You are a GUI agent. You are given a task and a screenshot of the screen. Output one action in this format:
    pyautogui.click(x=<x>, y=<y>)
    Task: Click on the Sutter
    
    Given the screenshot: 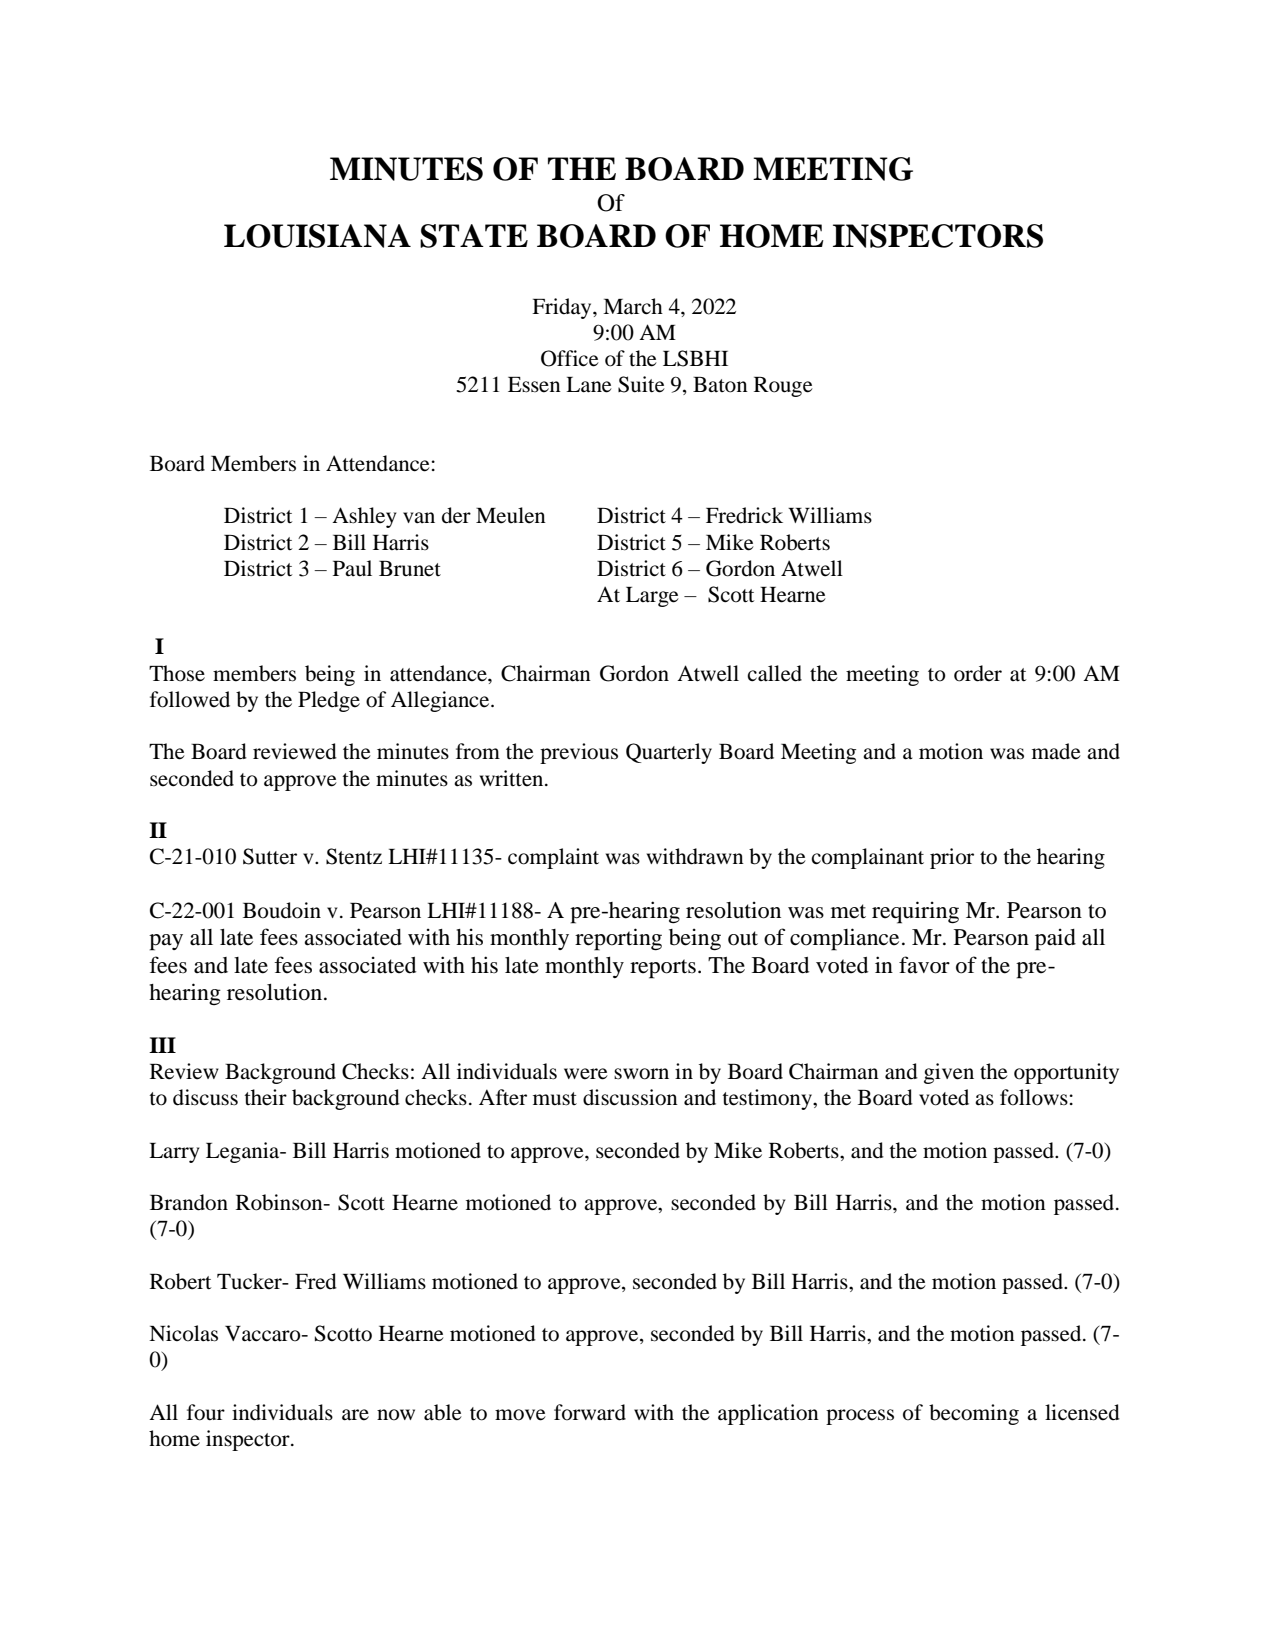 What is the action you would take?
    pyautogui.click(x=270, y=856)
